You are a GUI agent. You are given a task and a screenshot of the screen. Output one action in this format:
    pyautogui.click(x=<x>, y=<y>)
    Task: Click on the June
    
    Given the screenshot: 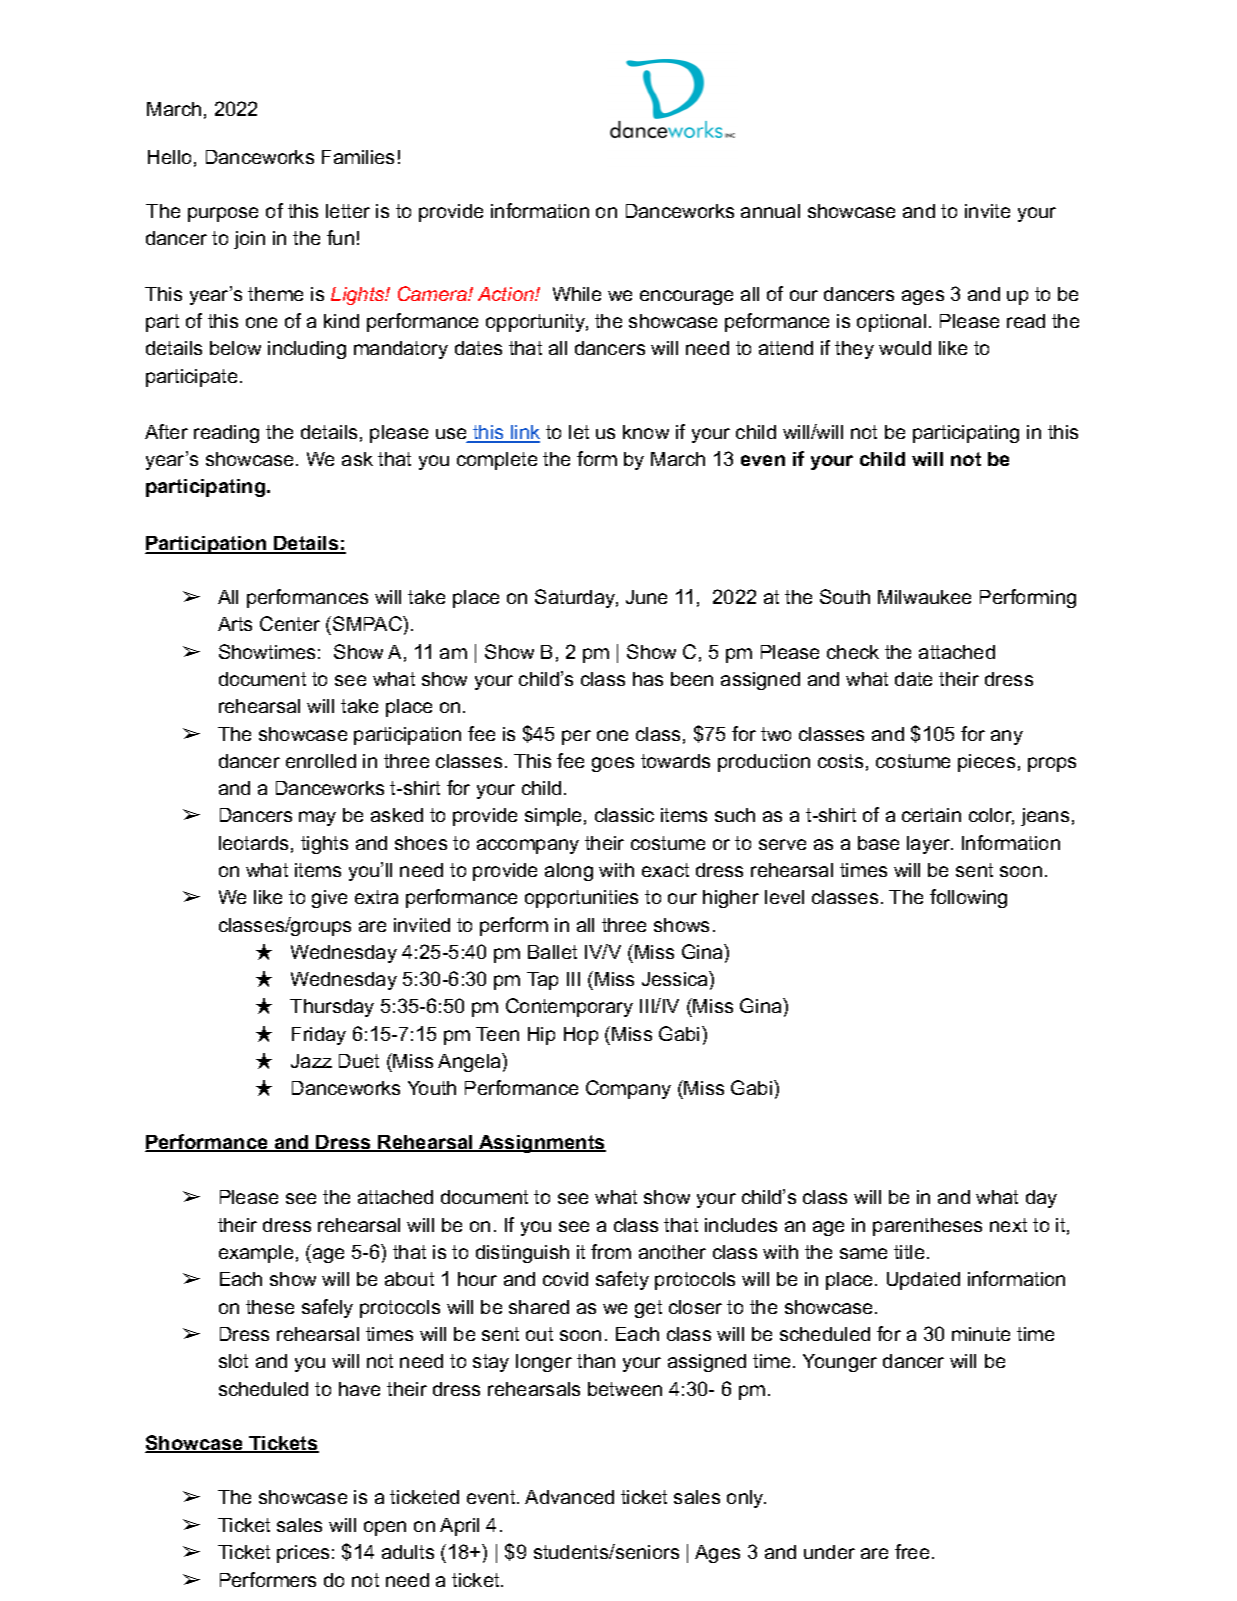 What is the action you would take?
    pyautogui.click(x=646, y=597)
